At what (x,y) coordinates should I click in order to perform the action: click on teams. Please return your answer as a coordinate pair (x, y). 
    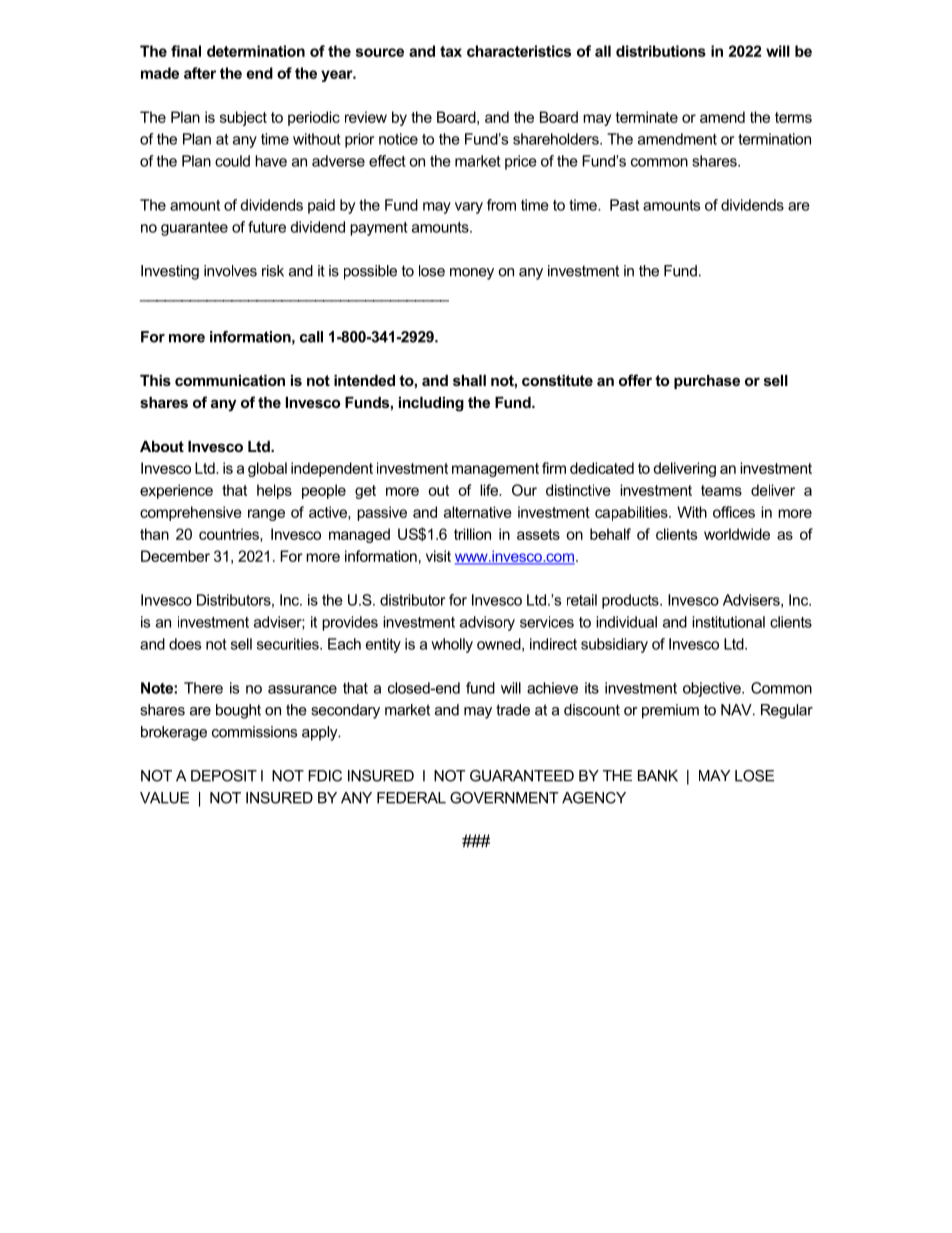
    Looking at the image, I should click on (721, 490).
